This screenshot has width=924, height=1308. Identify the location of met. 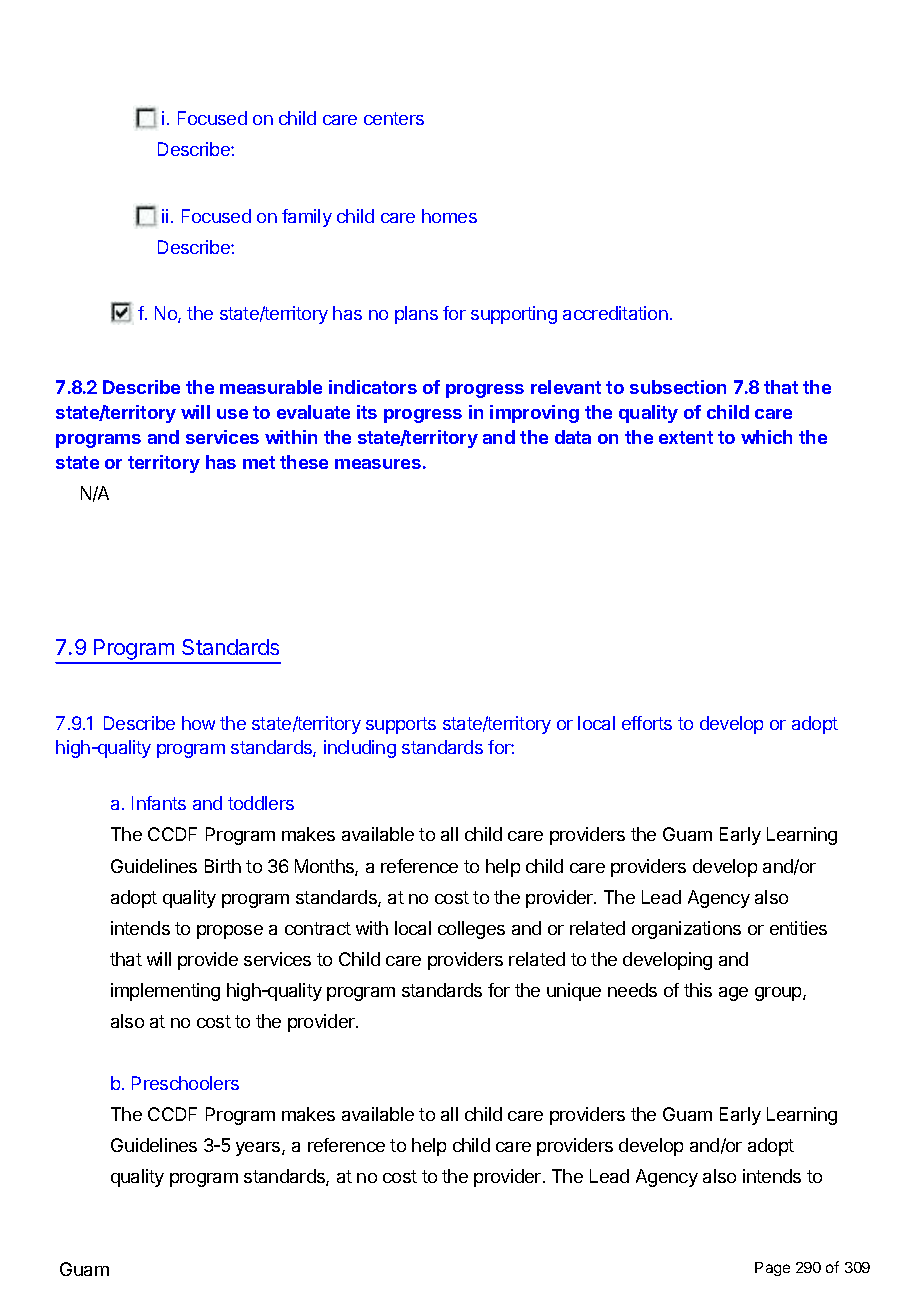
(259, 462).
